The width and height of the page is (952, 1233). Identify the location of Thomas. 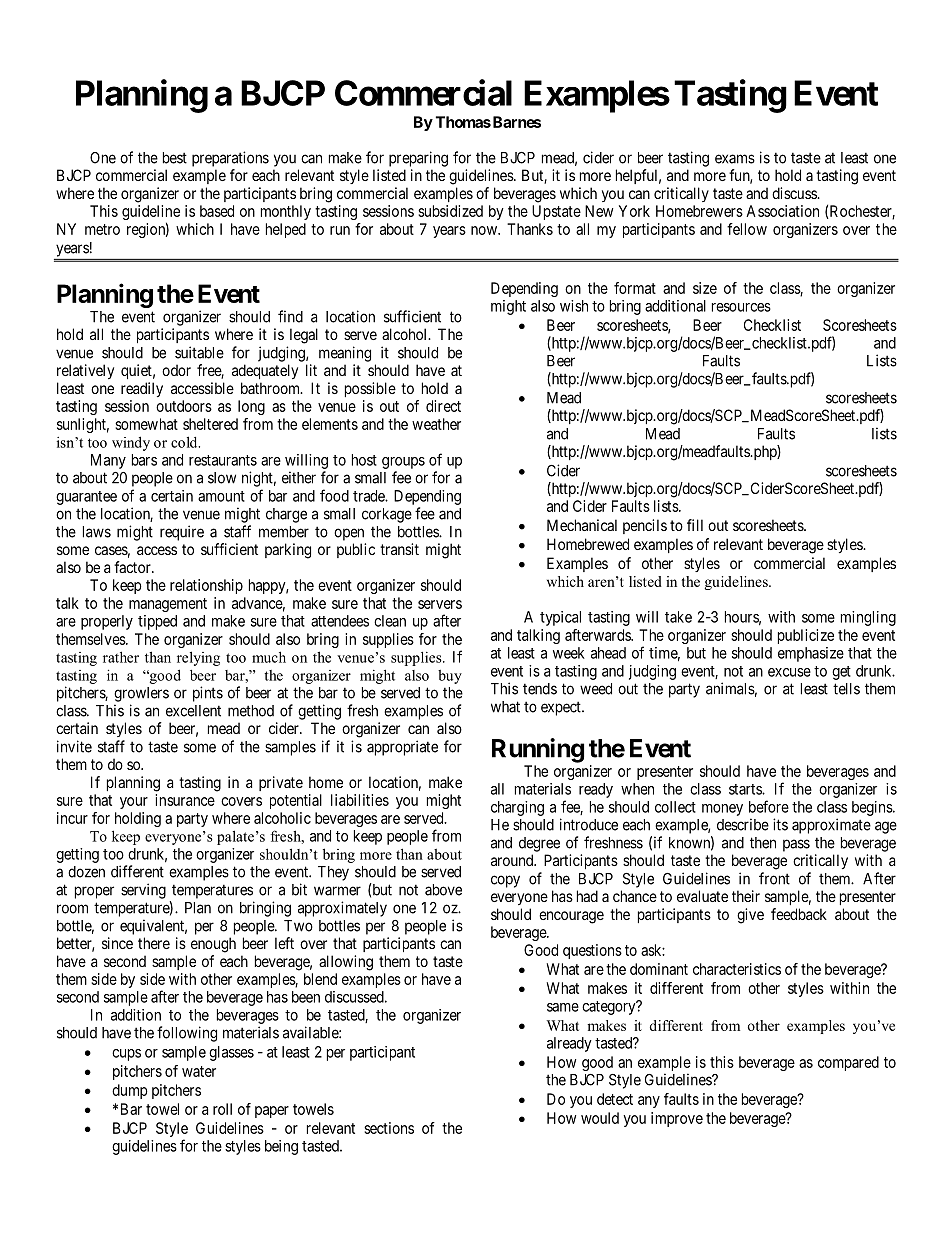
(463, 122).
